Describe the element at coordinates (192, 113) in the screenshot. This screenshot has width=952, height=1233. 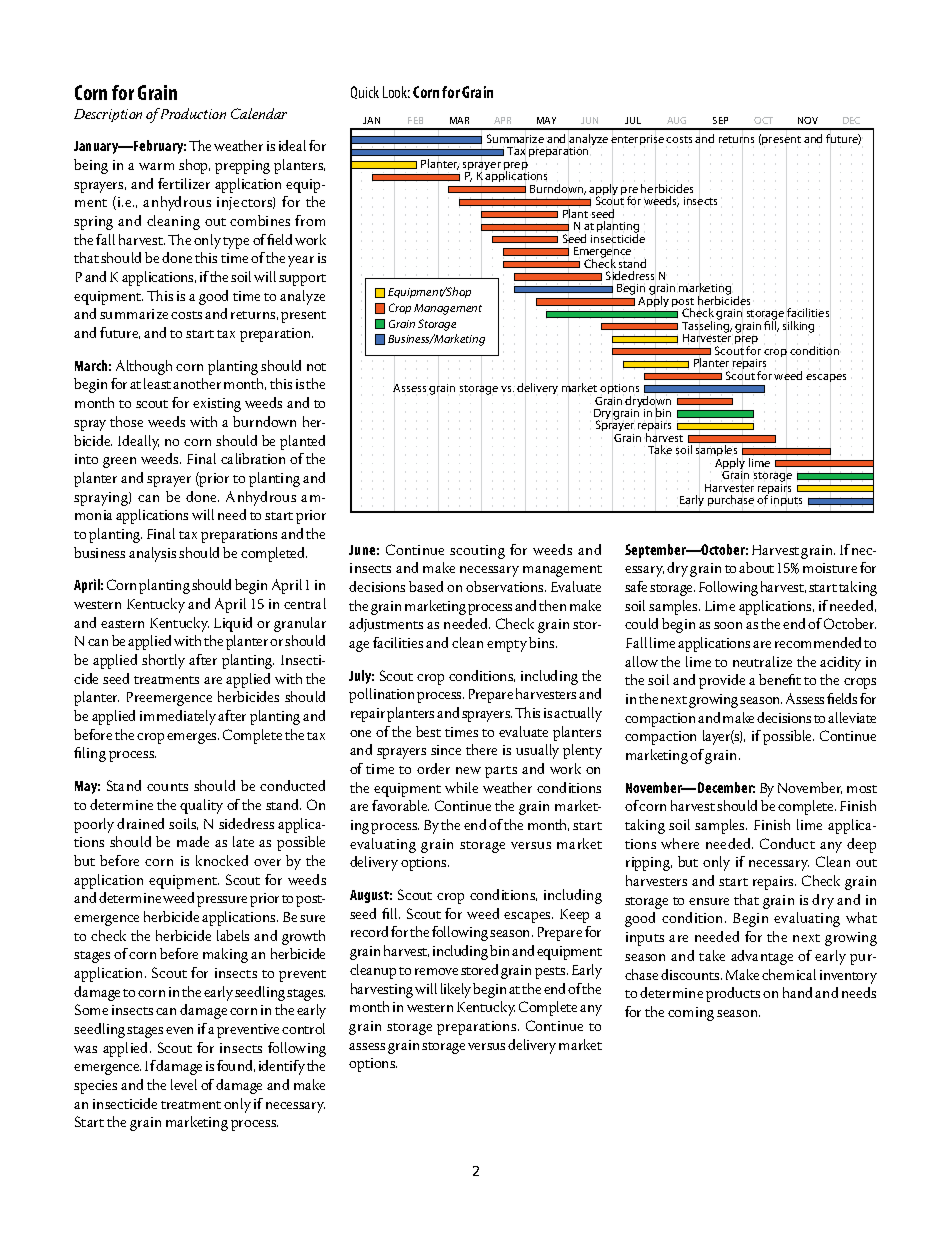
I see `Production` at that location.
